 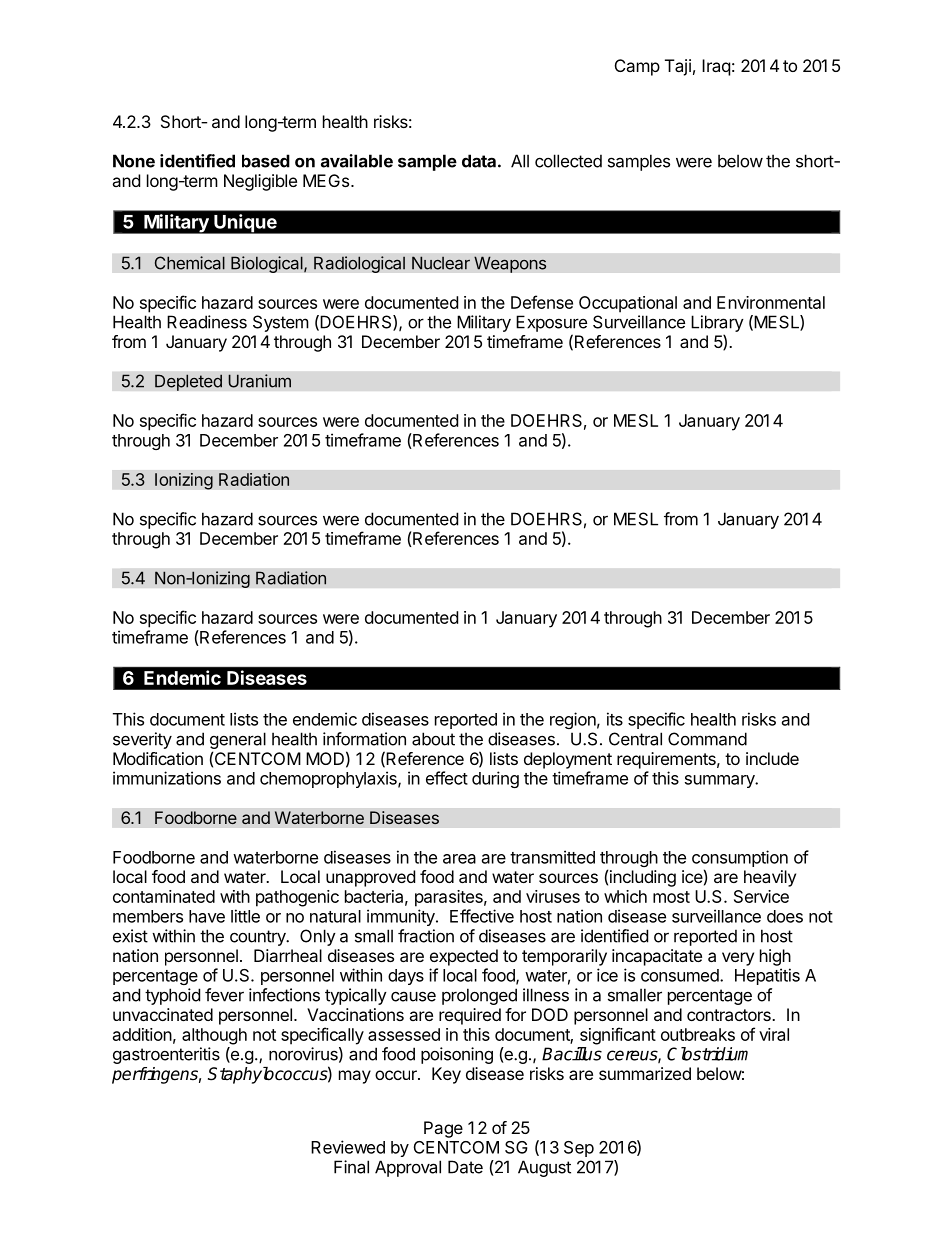 What do you see at coordinates (479, 161) in the screenshot?
I see `data` at bounding box center [479, 161].
